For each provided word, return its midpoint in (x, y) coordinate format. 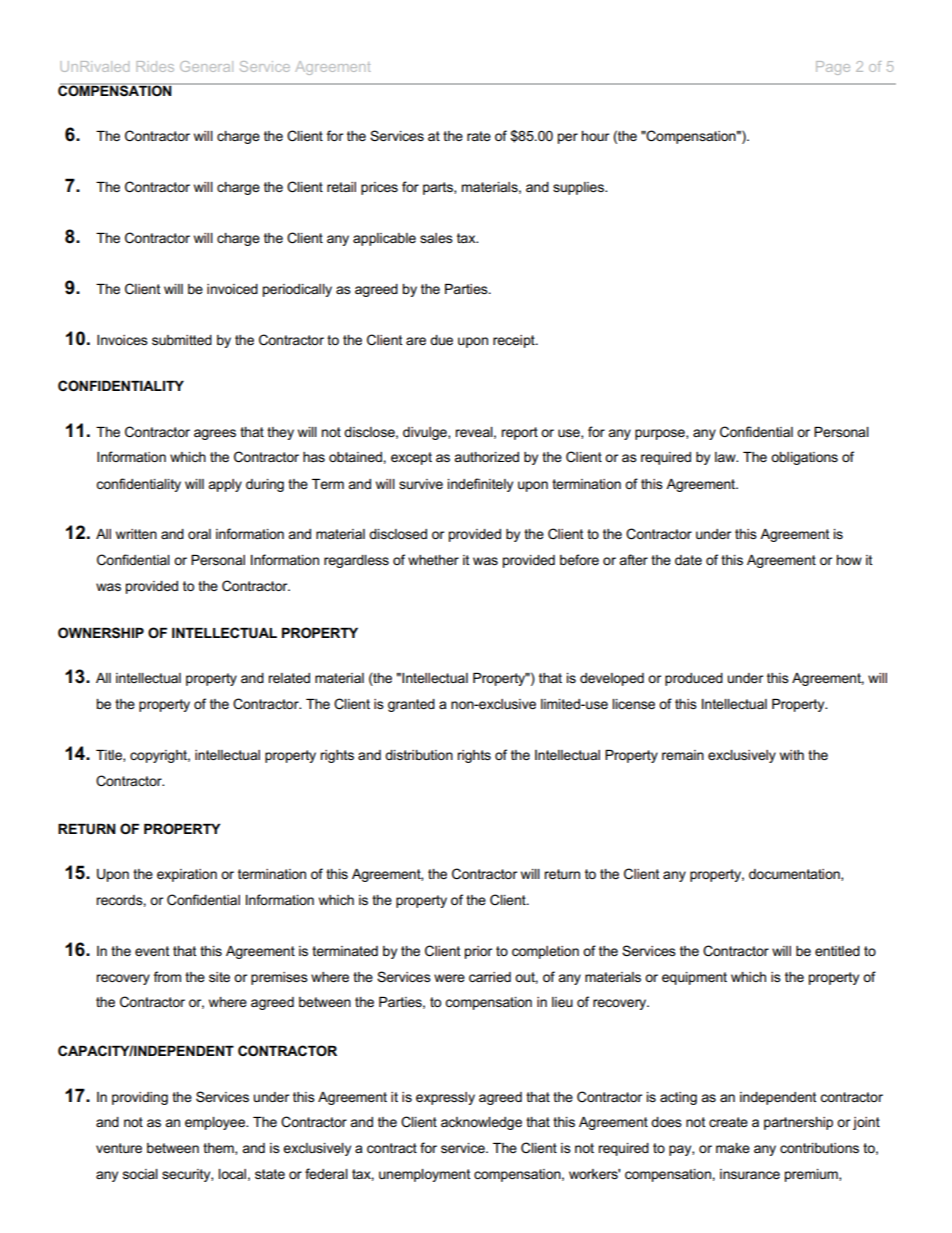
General (206, 66)
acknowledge (481, 1123)
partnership (798, 1123)
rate (479, 136)
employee (216, 1123)
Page (833, 68)
